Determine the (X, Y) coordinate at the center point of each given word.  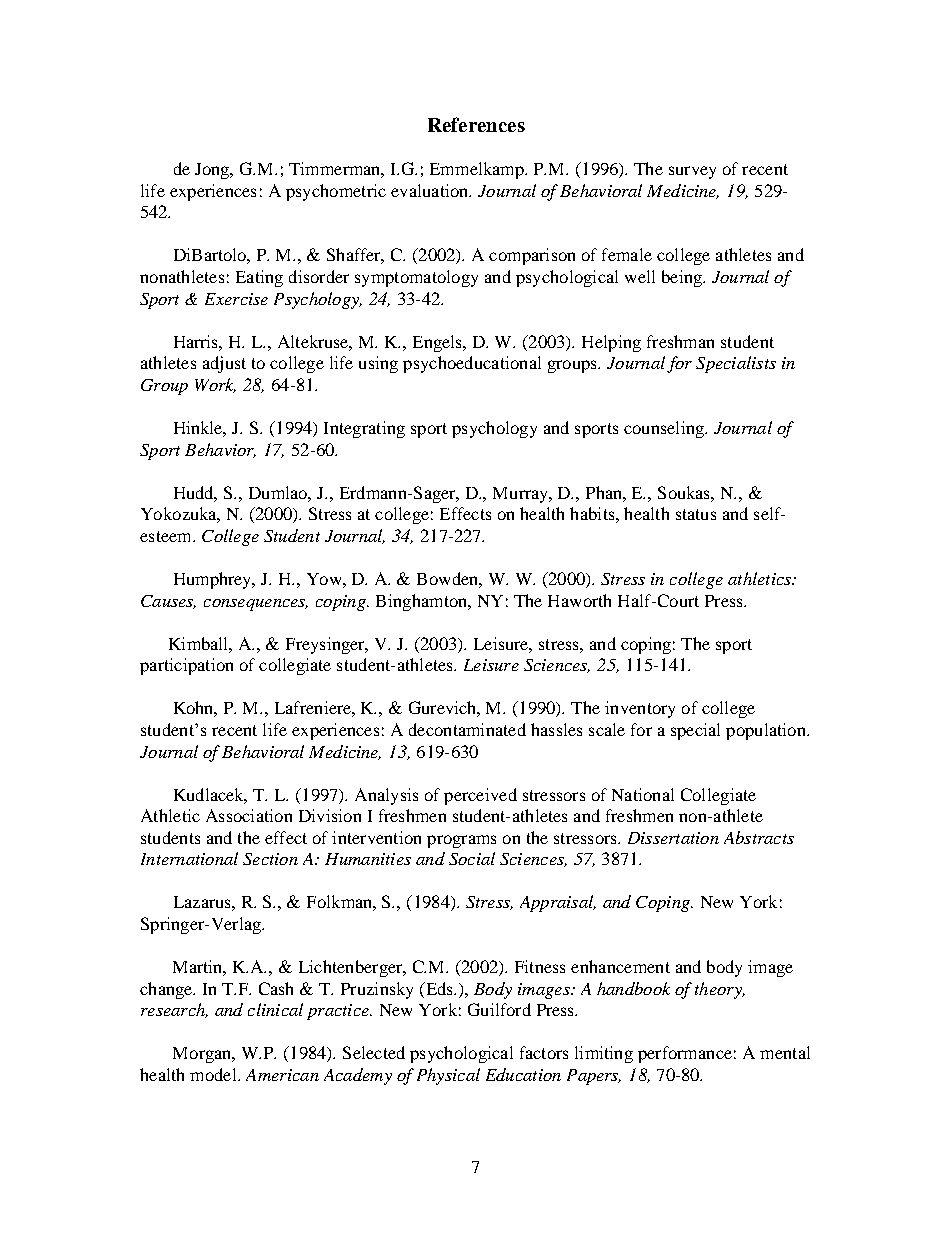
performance (685, 1054)
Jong (213, 171)
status (696, 514)
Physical (448, 1076)
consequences (256, 605)
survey (692, 172)
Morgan (203, 1055)
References (476, 124)
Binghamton (423, 602)
